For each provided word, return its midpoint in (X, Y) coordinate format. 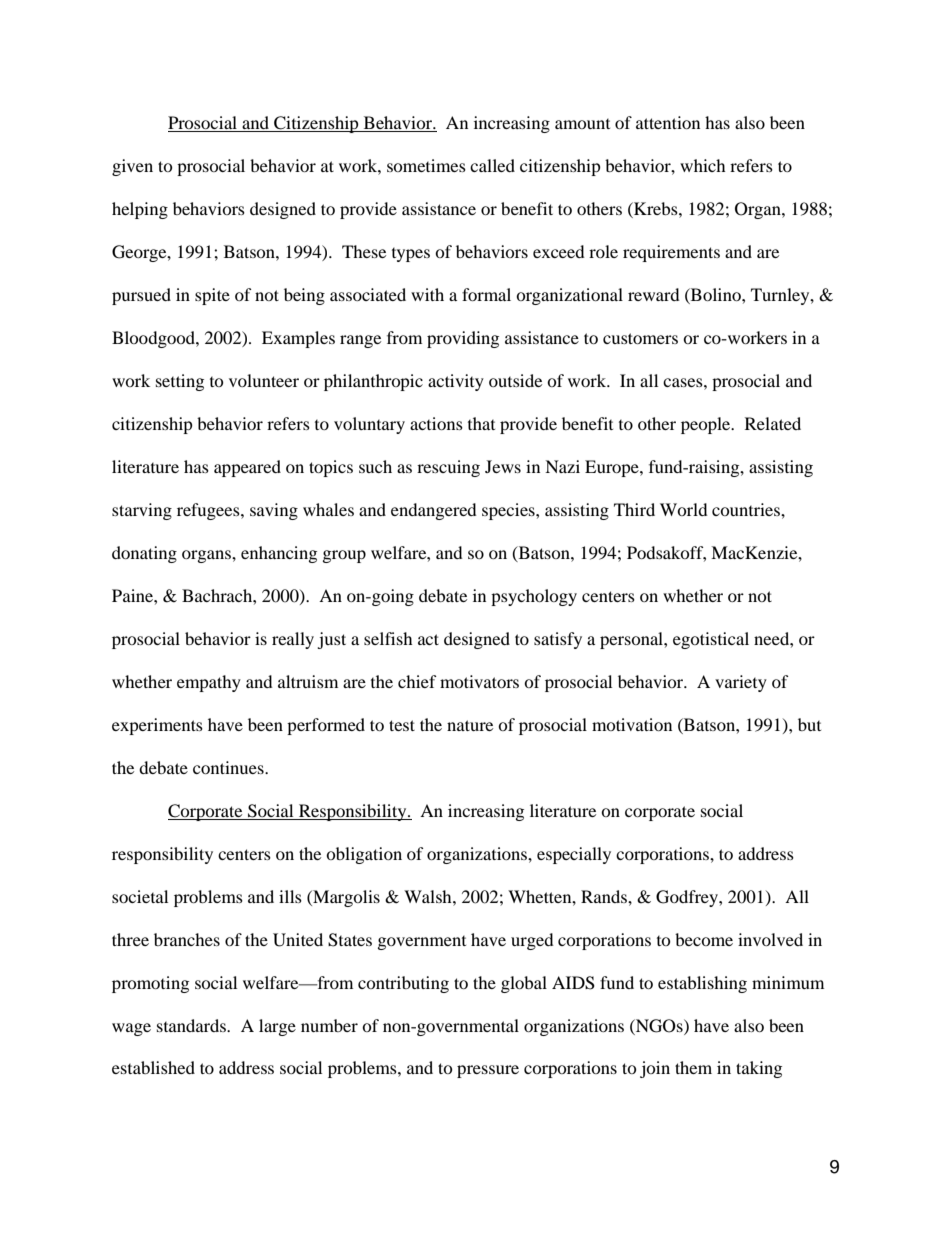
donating (144, 554)
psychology (534, 597)
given (132, 167)
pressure (488, 1071)
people (707, 425)
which (703, 165)
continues (229, 767)
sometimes (426, 165)
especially (574, 855)
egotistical (711, 640)
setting (180, 382)
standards (192, 1025)
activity (456, 382)
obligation (364, 855)
